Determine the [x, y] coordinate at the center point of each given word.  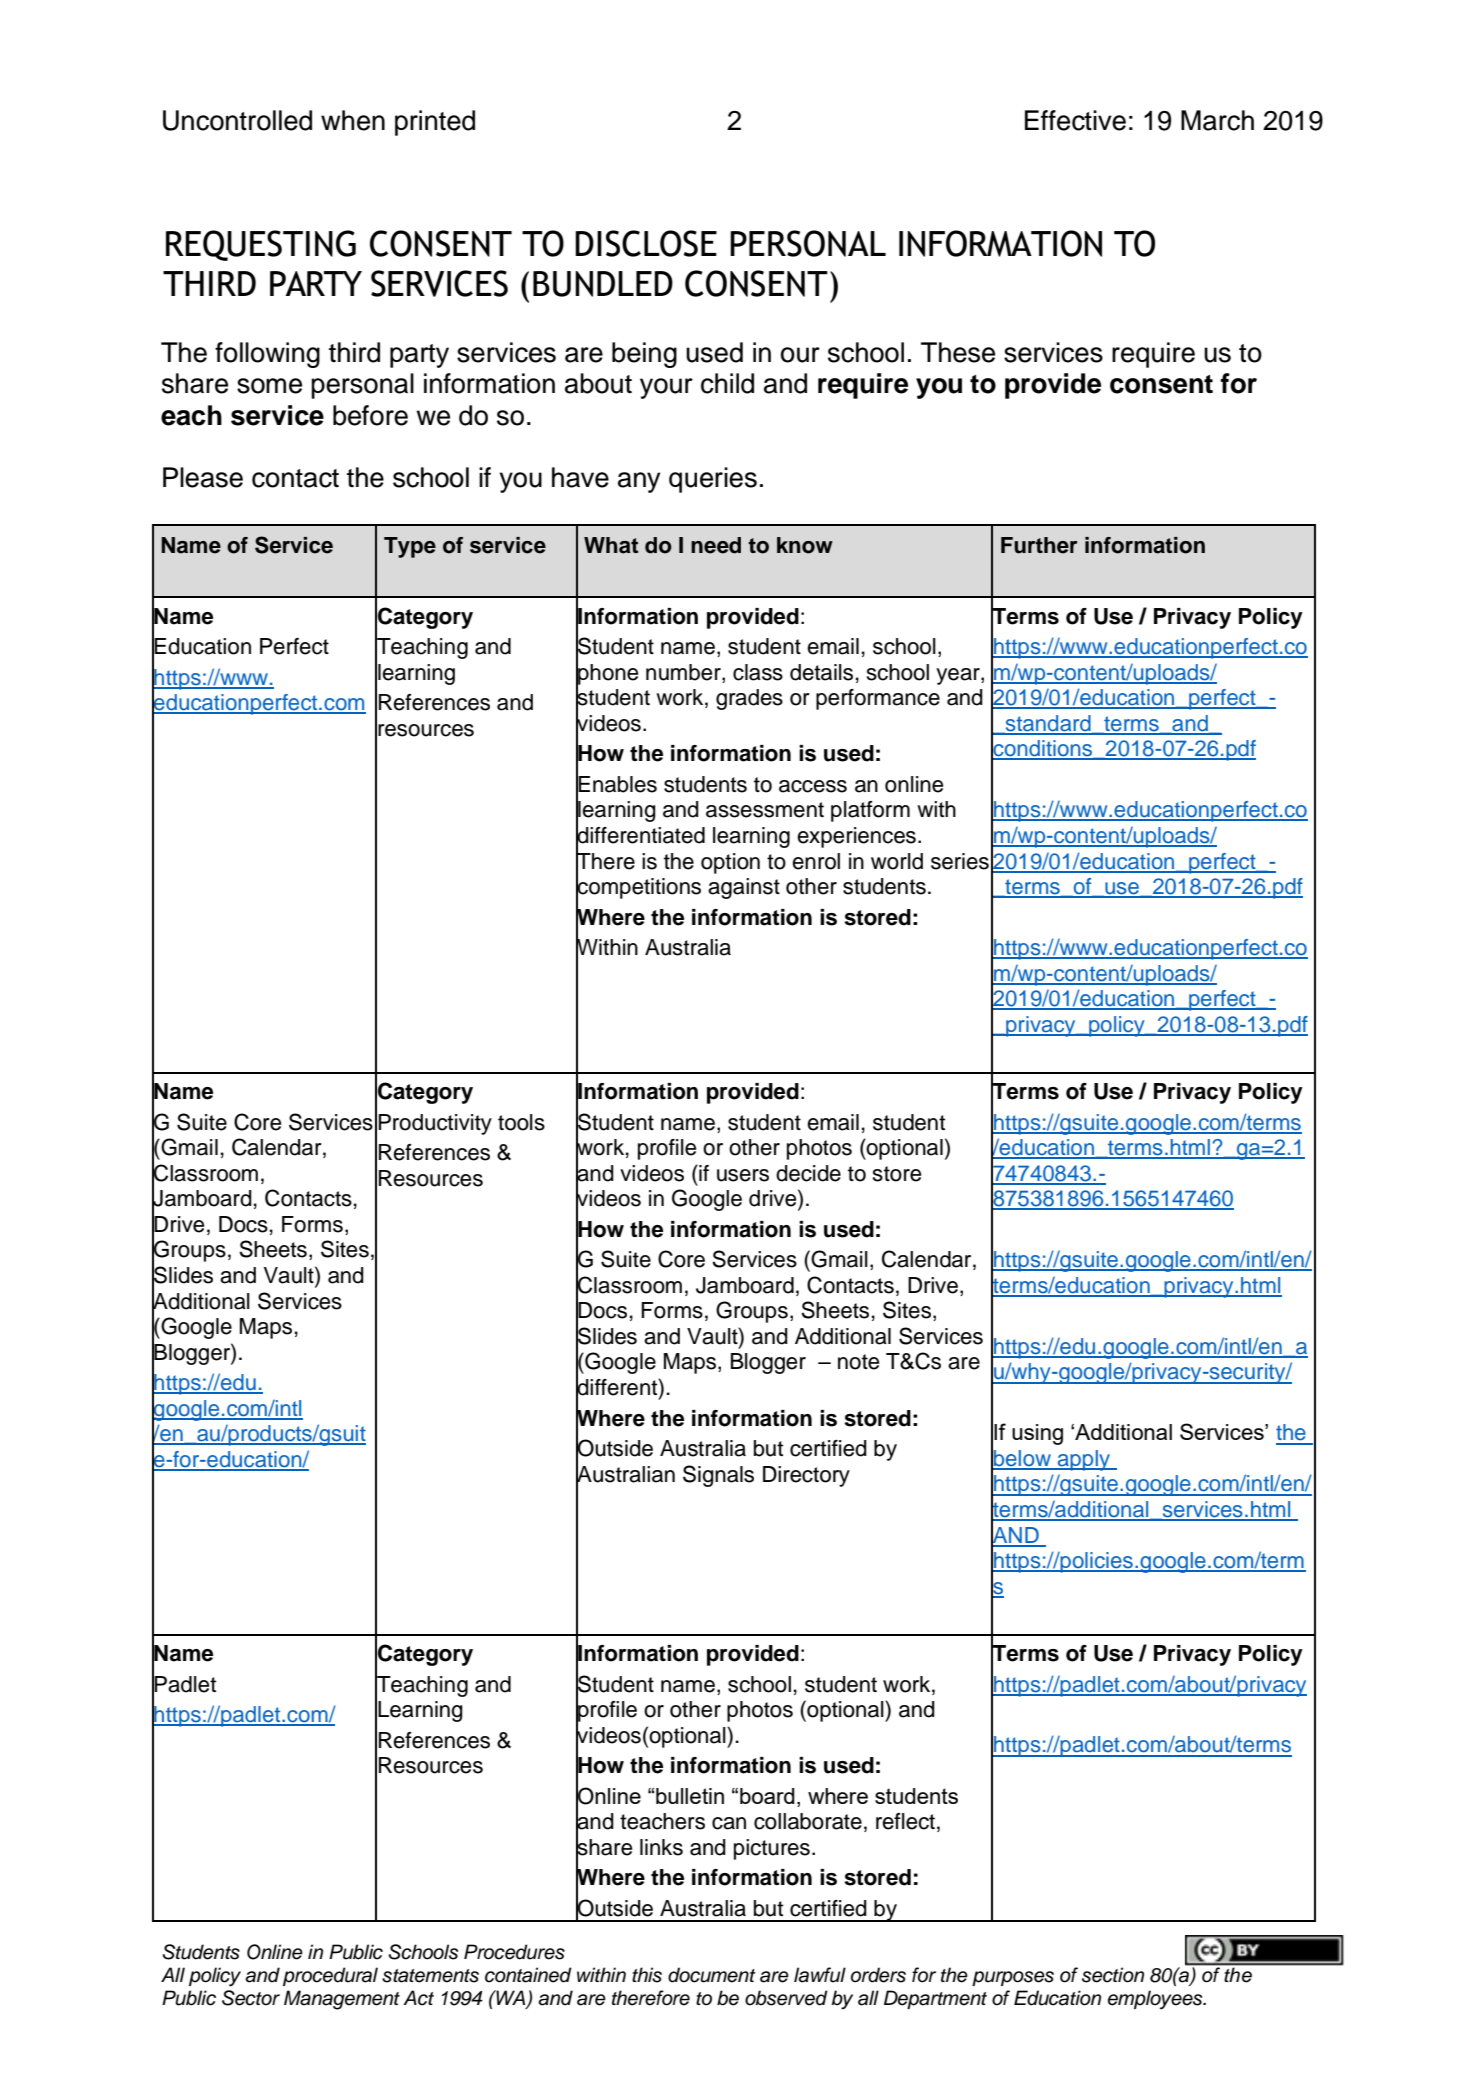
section [1113, 1975]
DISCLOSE [646, 243]
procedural [330, 1976]
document [712, 1975]
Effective [1075, 120]
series [960, 861]
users [743, 1175]
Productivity [435, 1124]
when [353, 120]
